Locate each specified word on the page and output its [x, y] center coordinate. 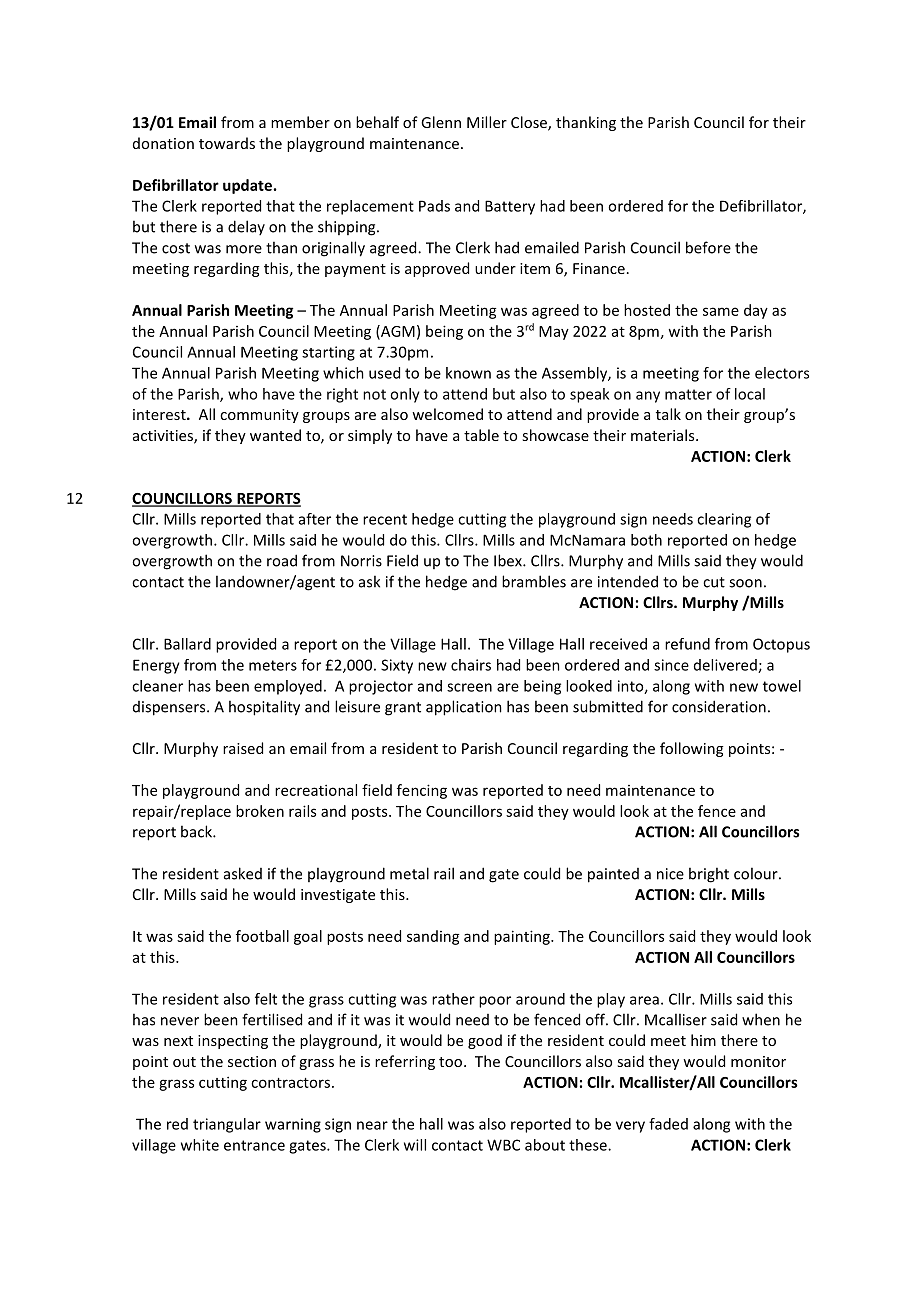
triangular [227, 1125]
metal [409, 873]
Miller [487, 122]
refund [687, 644]
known [468, 373]
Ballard [187, 644]
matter [688, 394]
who [242, 394]
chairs [471, 665]
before [708, 247]
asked [243, 873]
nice [670, 874]
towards [227, 143]
